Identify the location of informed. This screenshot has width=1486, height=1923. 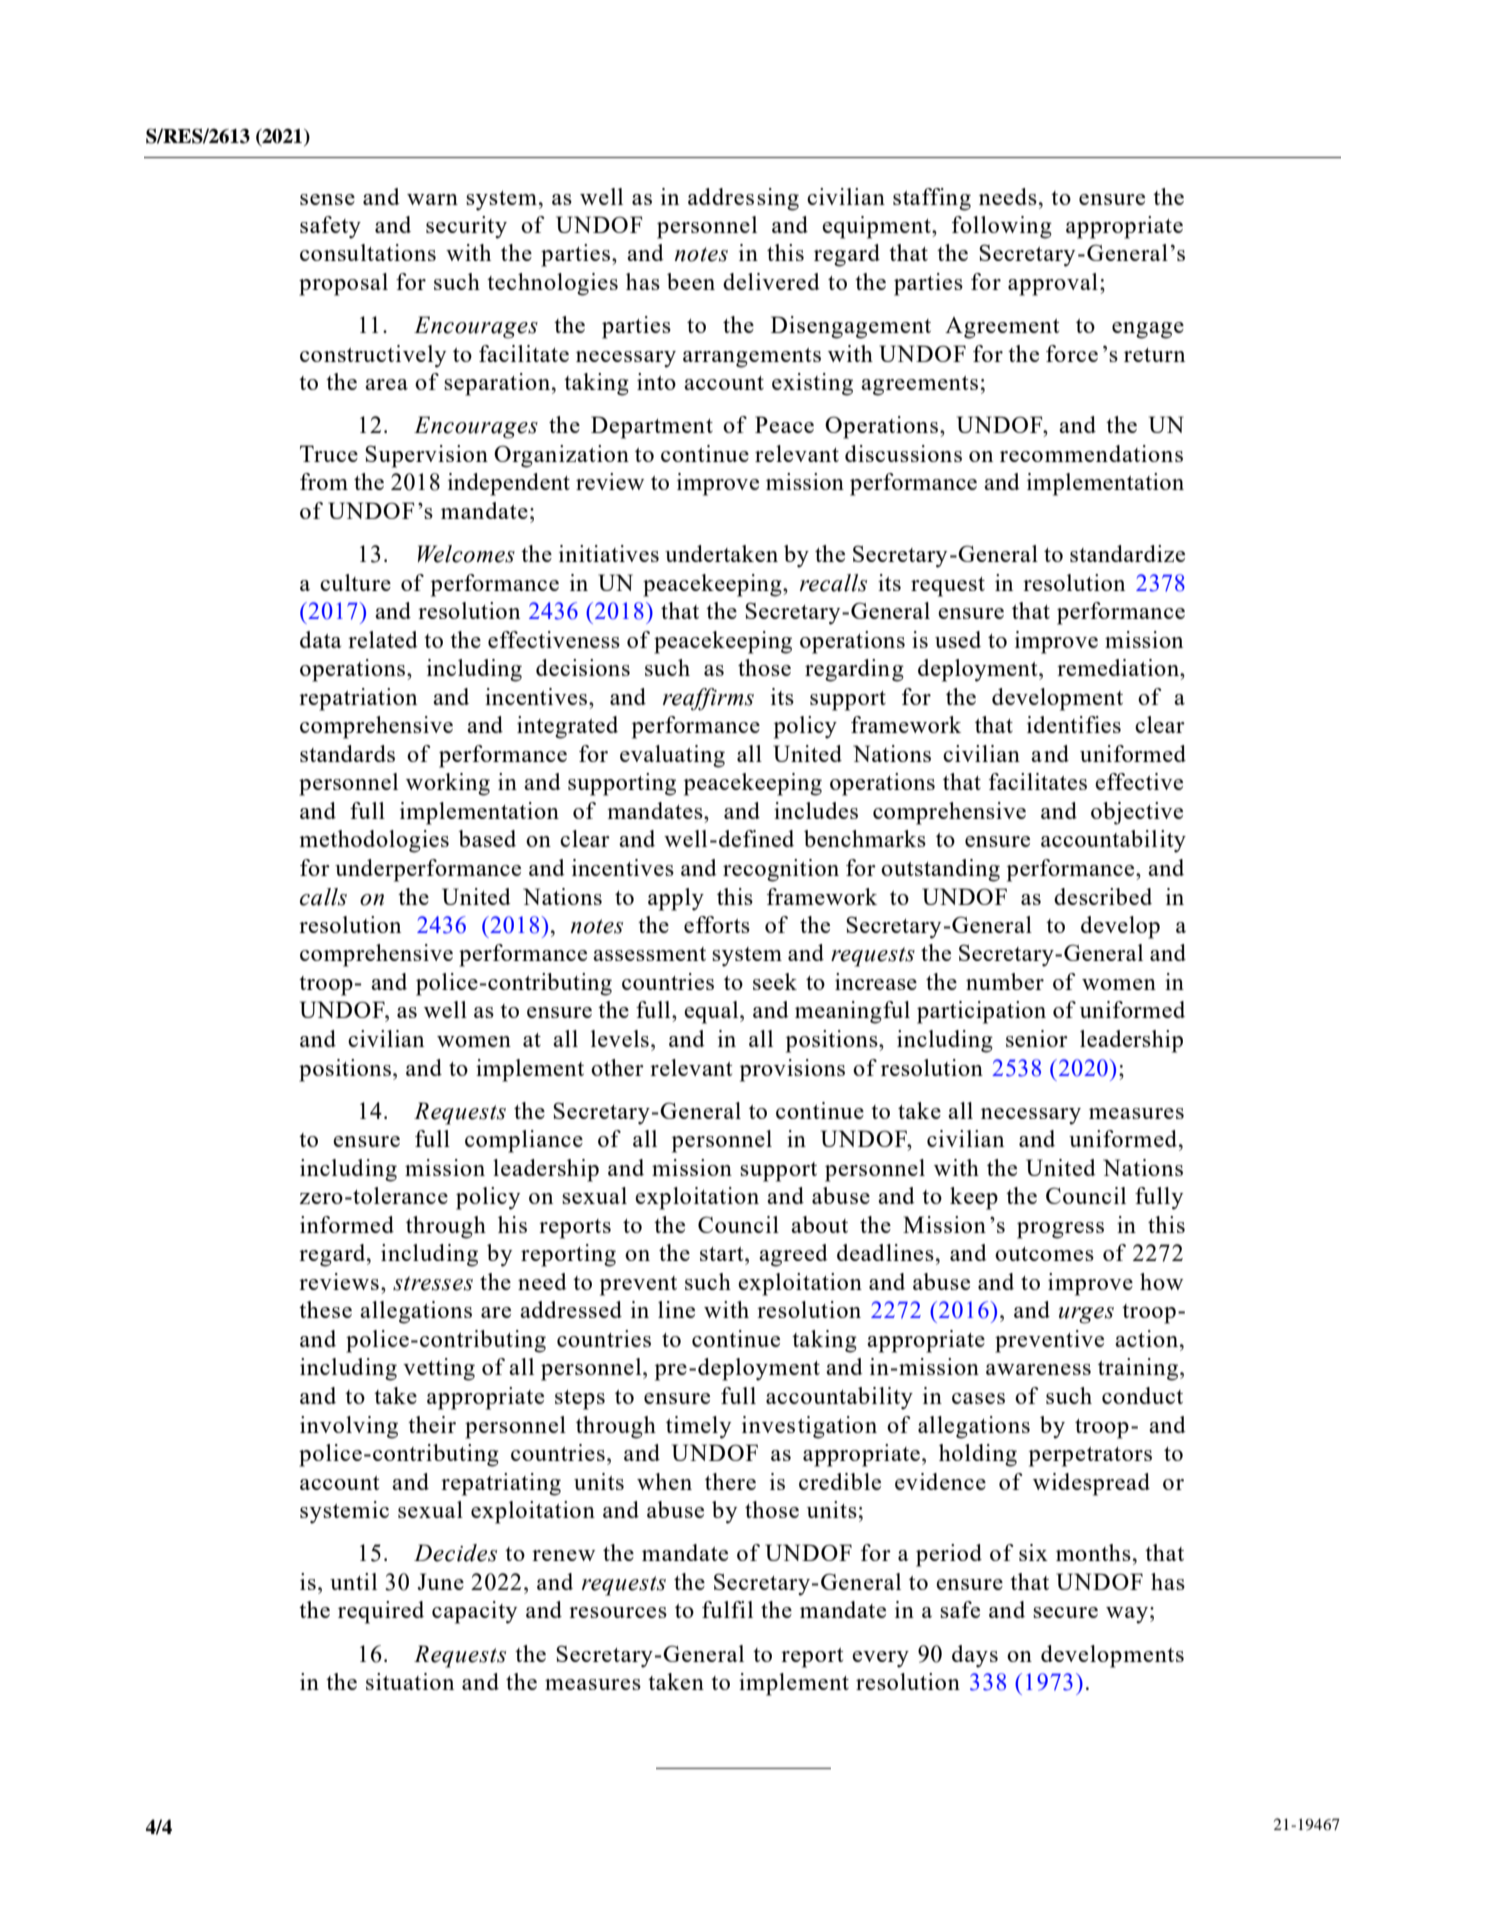
(347, 1224).
